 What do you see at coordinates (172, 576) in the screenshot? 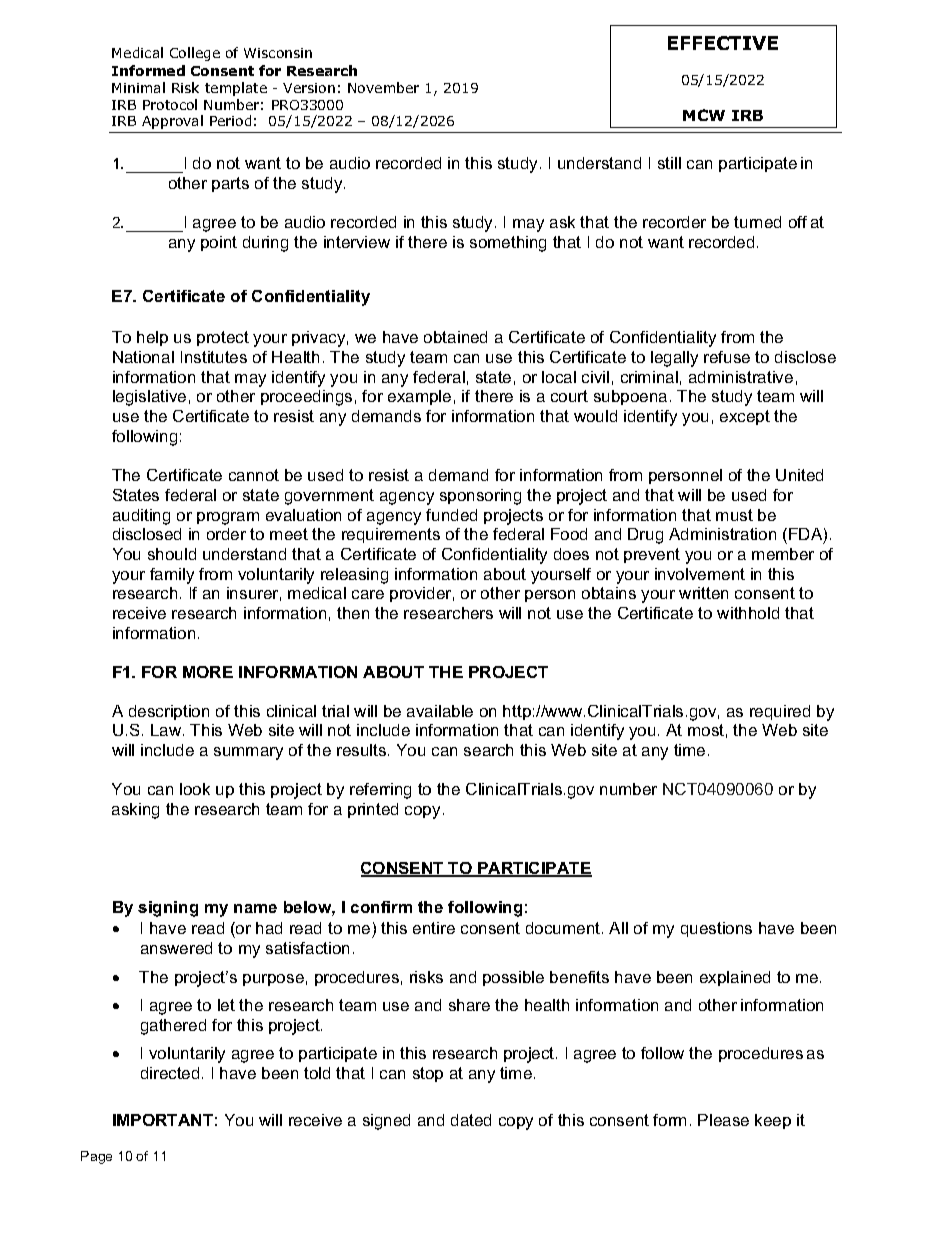
I see `family` at bounding box center [172, 576].
